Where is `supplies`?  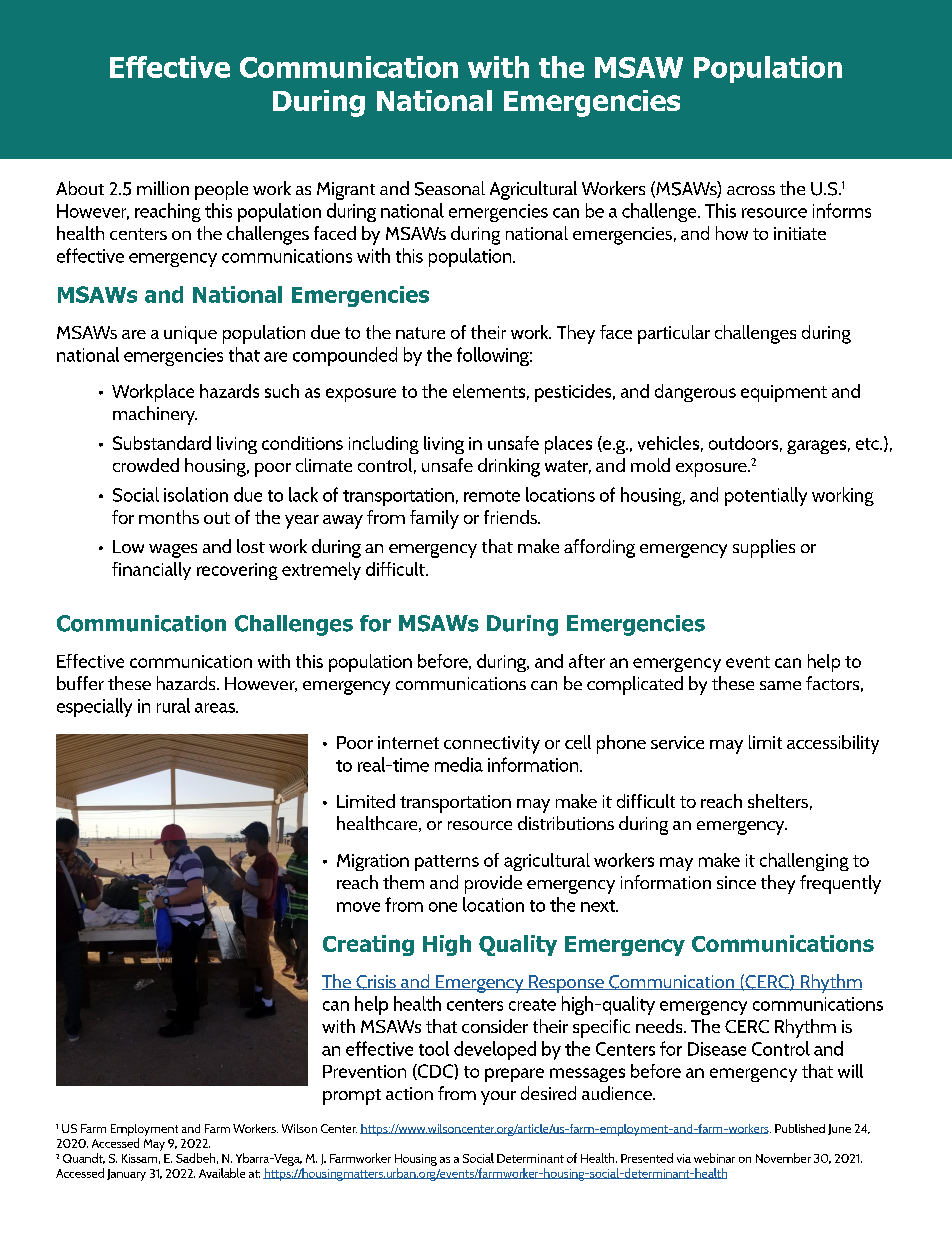
supplies is located at coordinates (764, 548).
